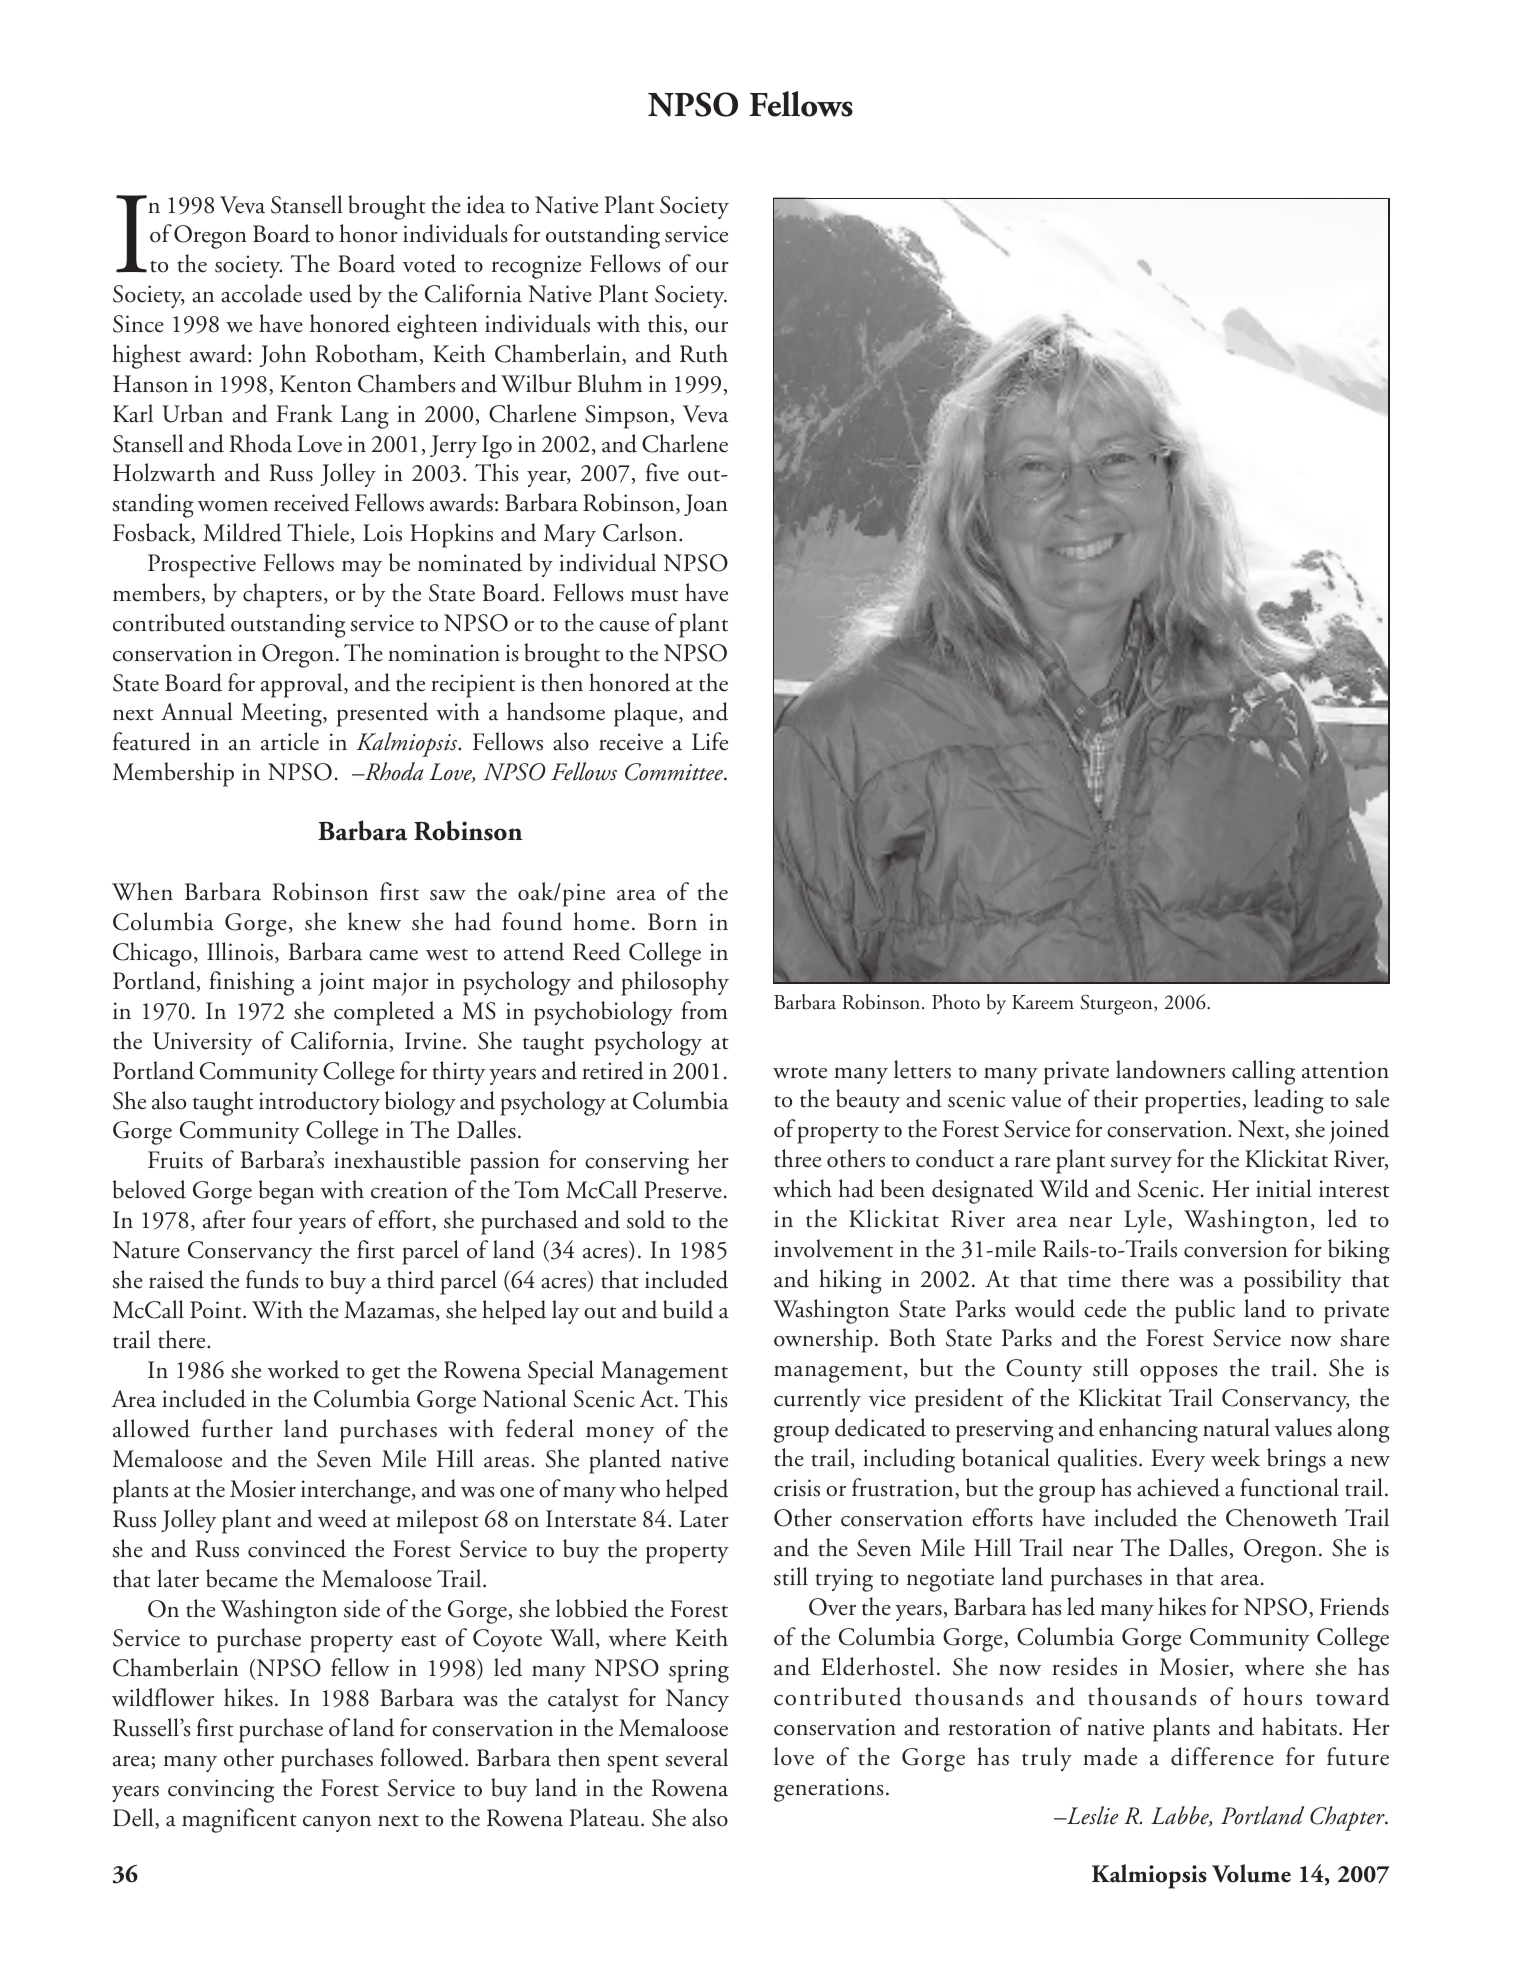  Describe the element at coordinates (239, 1820) in the image. I see `magnificent` at that location.
